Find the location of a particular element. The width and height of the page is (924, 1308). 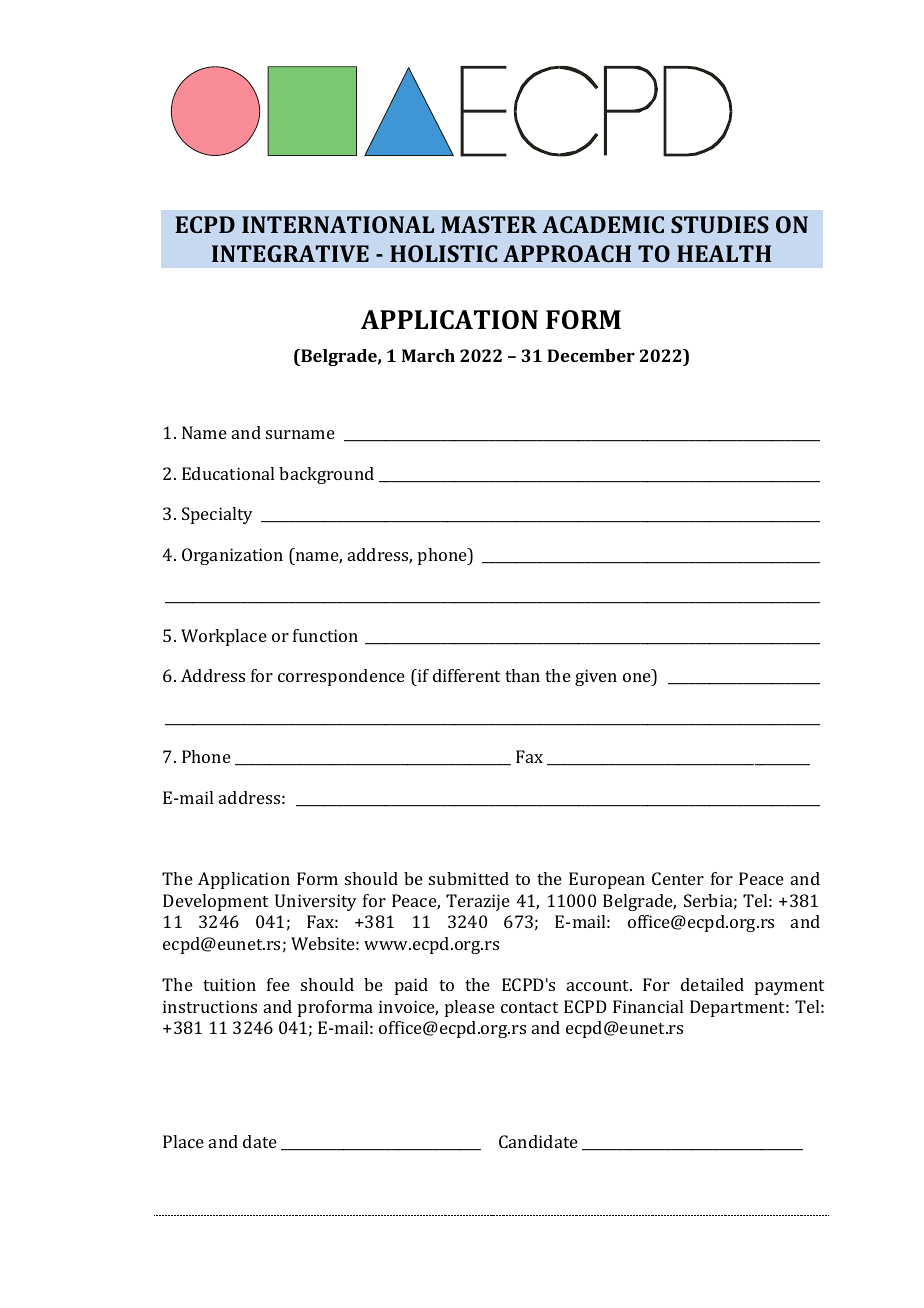

INTEGRATIVE is located at coordinates (290, 253).
